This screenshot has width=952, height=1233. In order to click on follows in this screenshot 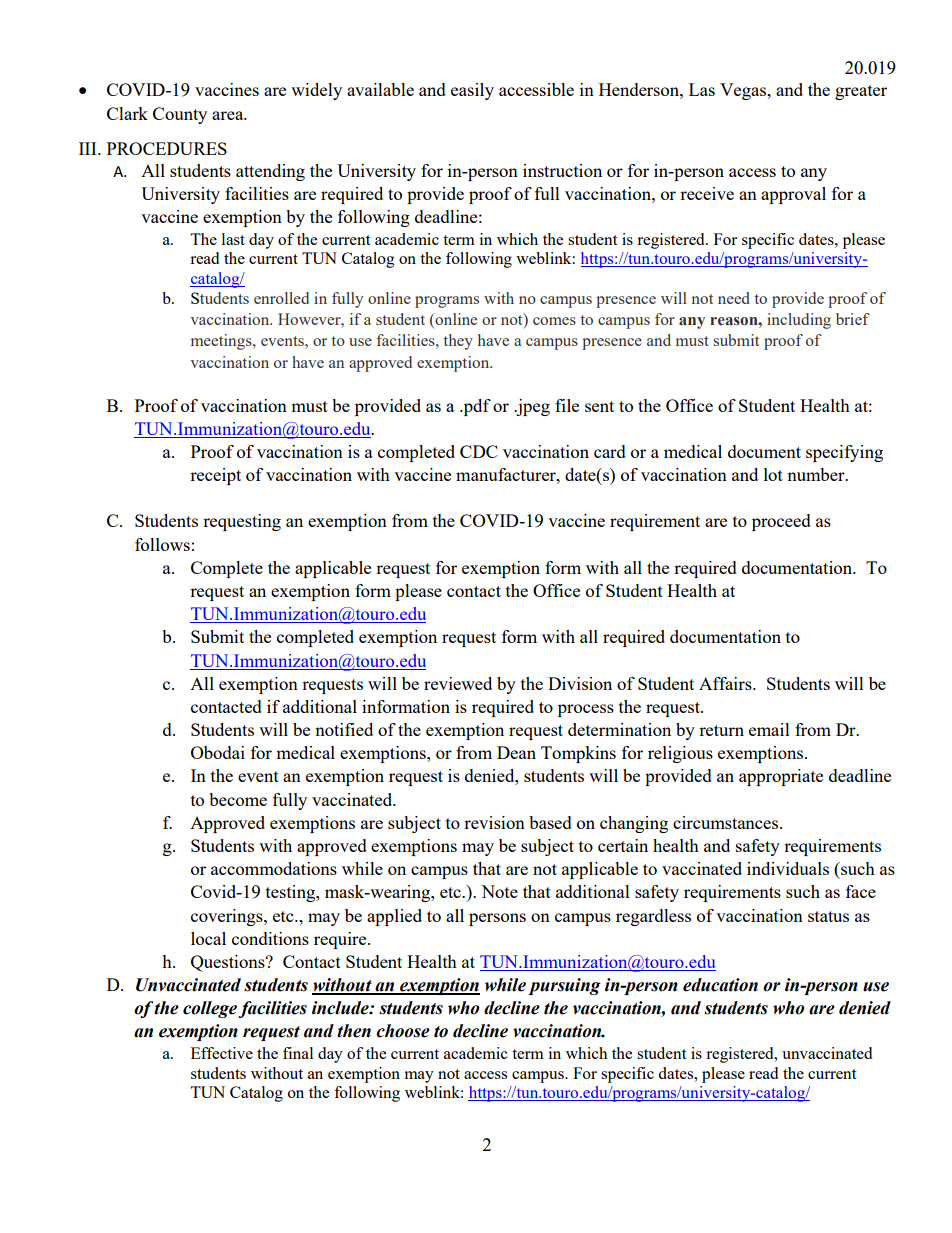, I will do `click(162, 544)`.
